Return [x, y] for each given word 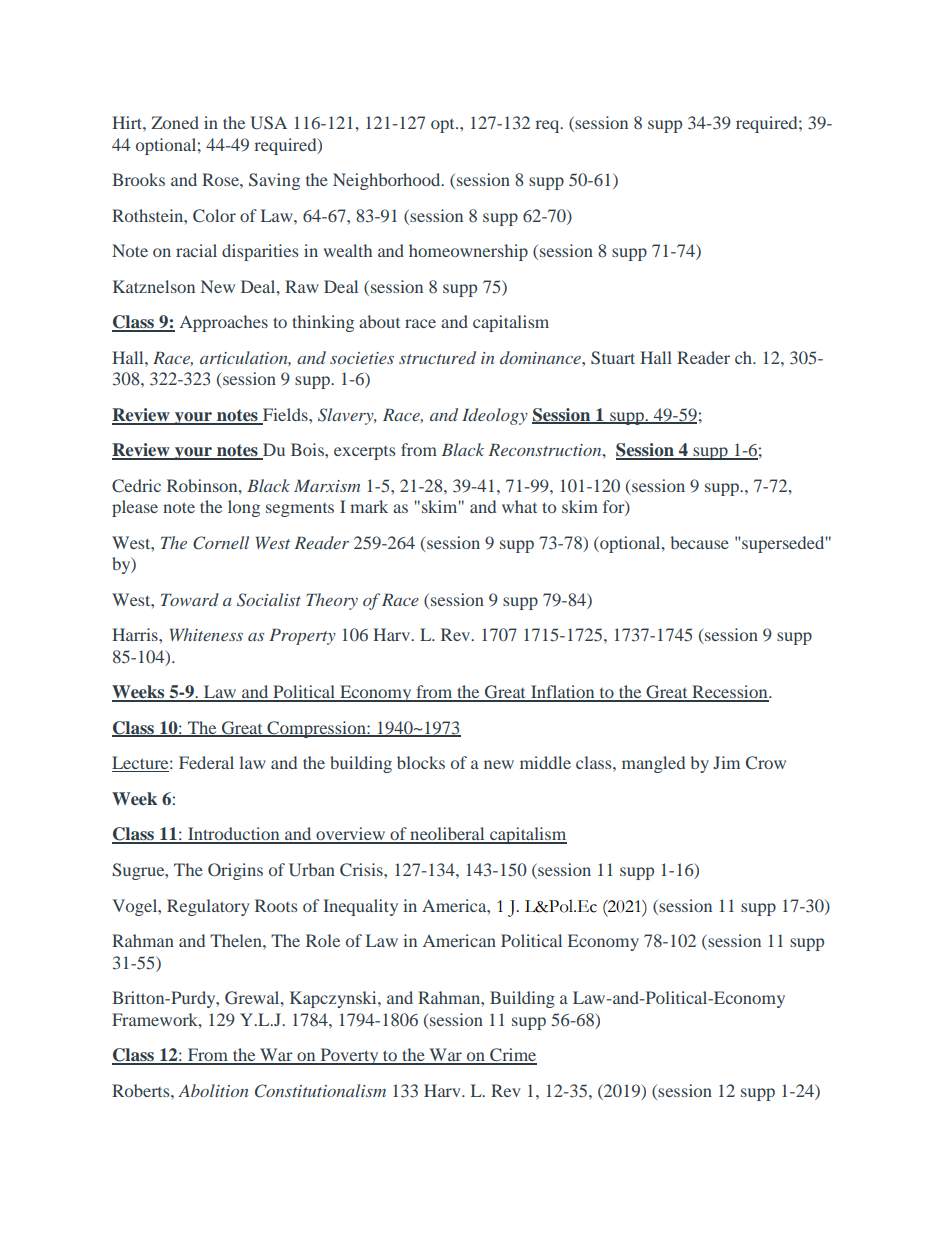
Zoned [175, 122]
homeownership [468, 252]
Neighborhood [388, 181]
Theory [332, 601]
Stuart [613, 358]
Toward [190, 599]
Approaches [224, 323]
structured [437, 357]
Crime [512, 1056]
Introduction [234, 835]
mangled [653, 764]
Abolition [213, 1090]
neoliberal [447, 835]
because [699, 542]
